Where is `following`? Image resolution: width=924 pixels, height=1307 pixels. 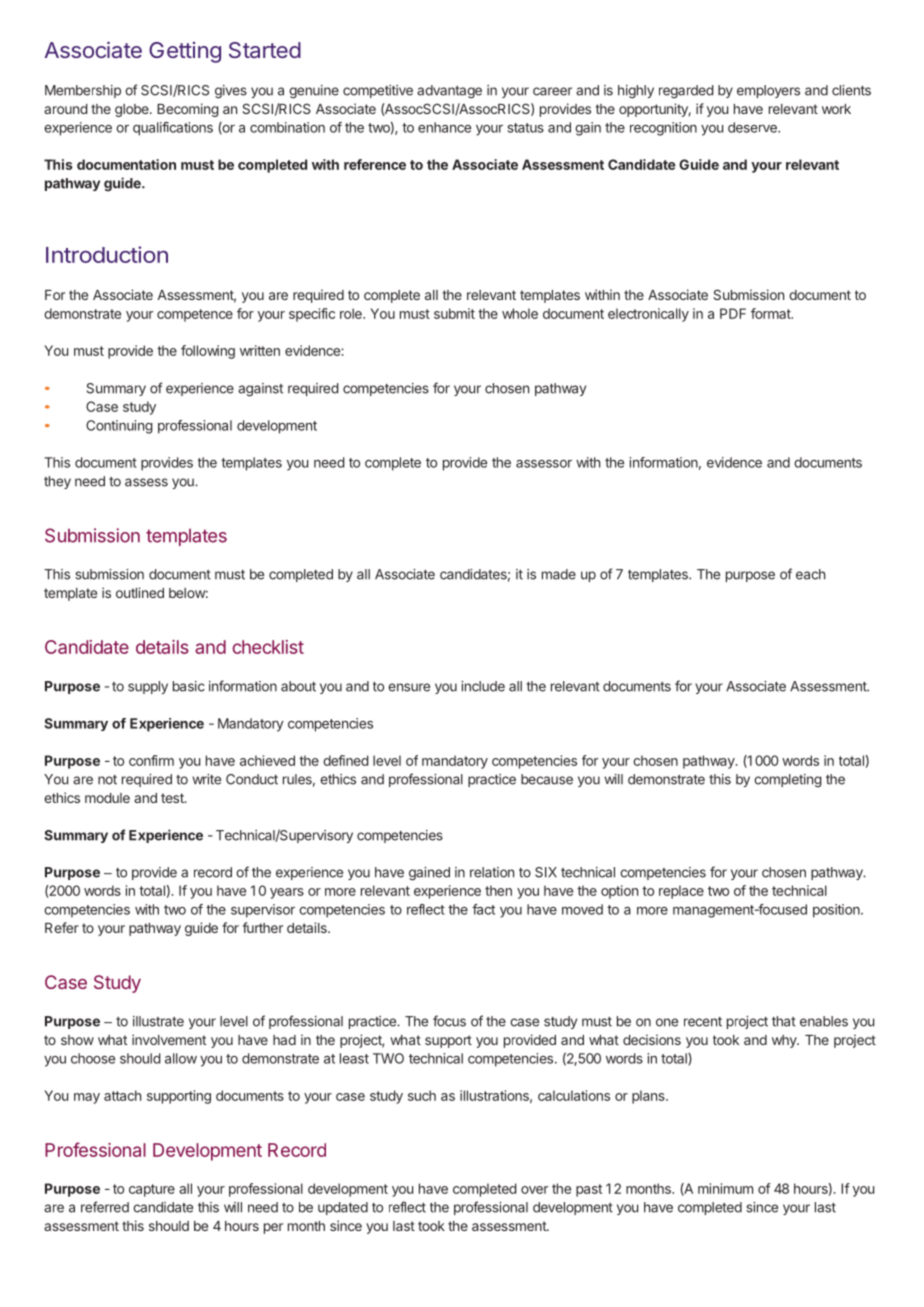
following is located at coordinates (208, 352).
